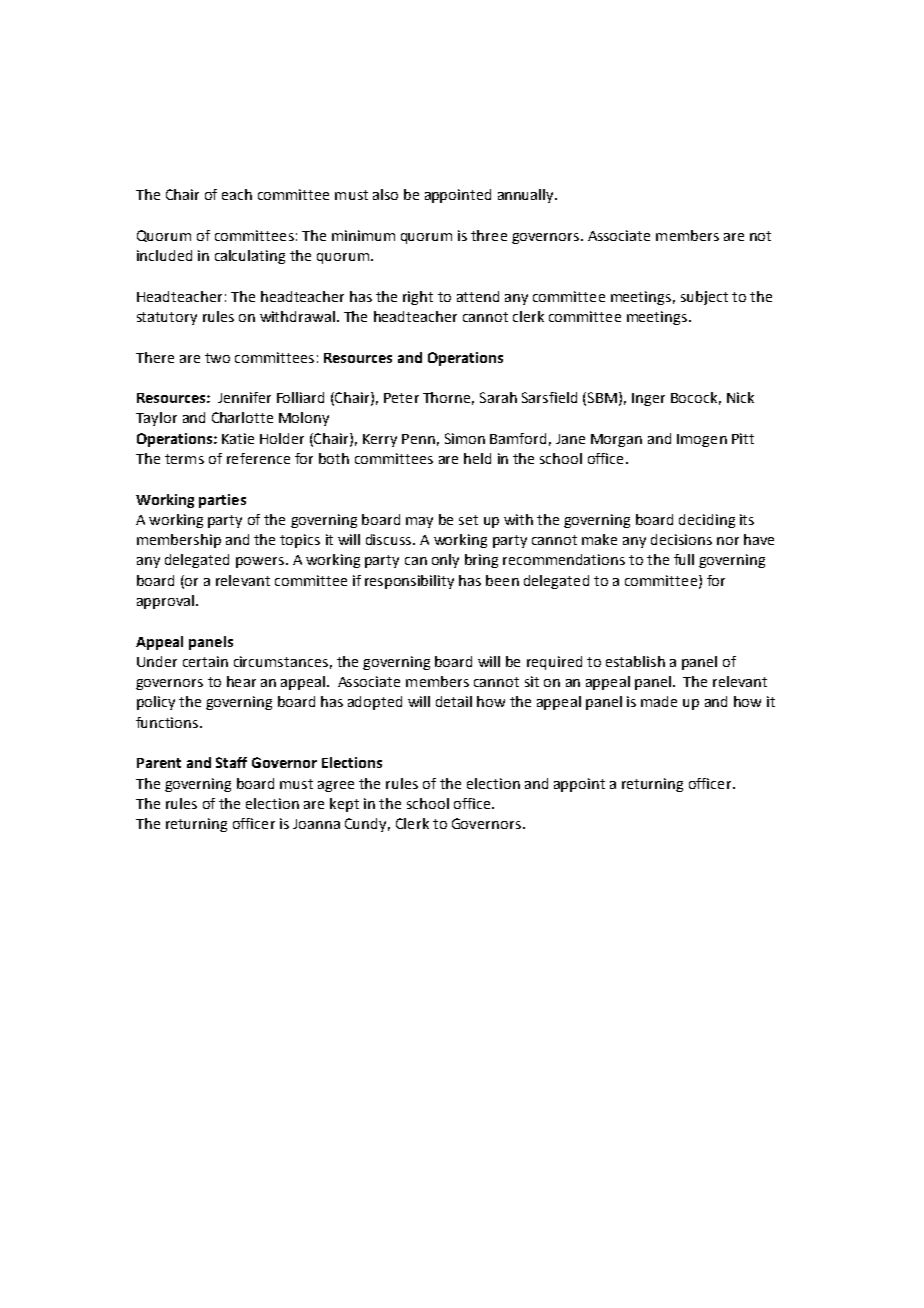 This screenshot has width=924, height=1308. Describe the element at coordinates (707, 521) in the screenshot. I see `deciding` at that location.
